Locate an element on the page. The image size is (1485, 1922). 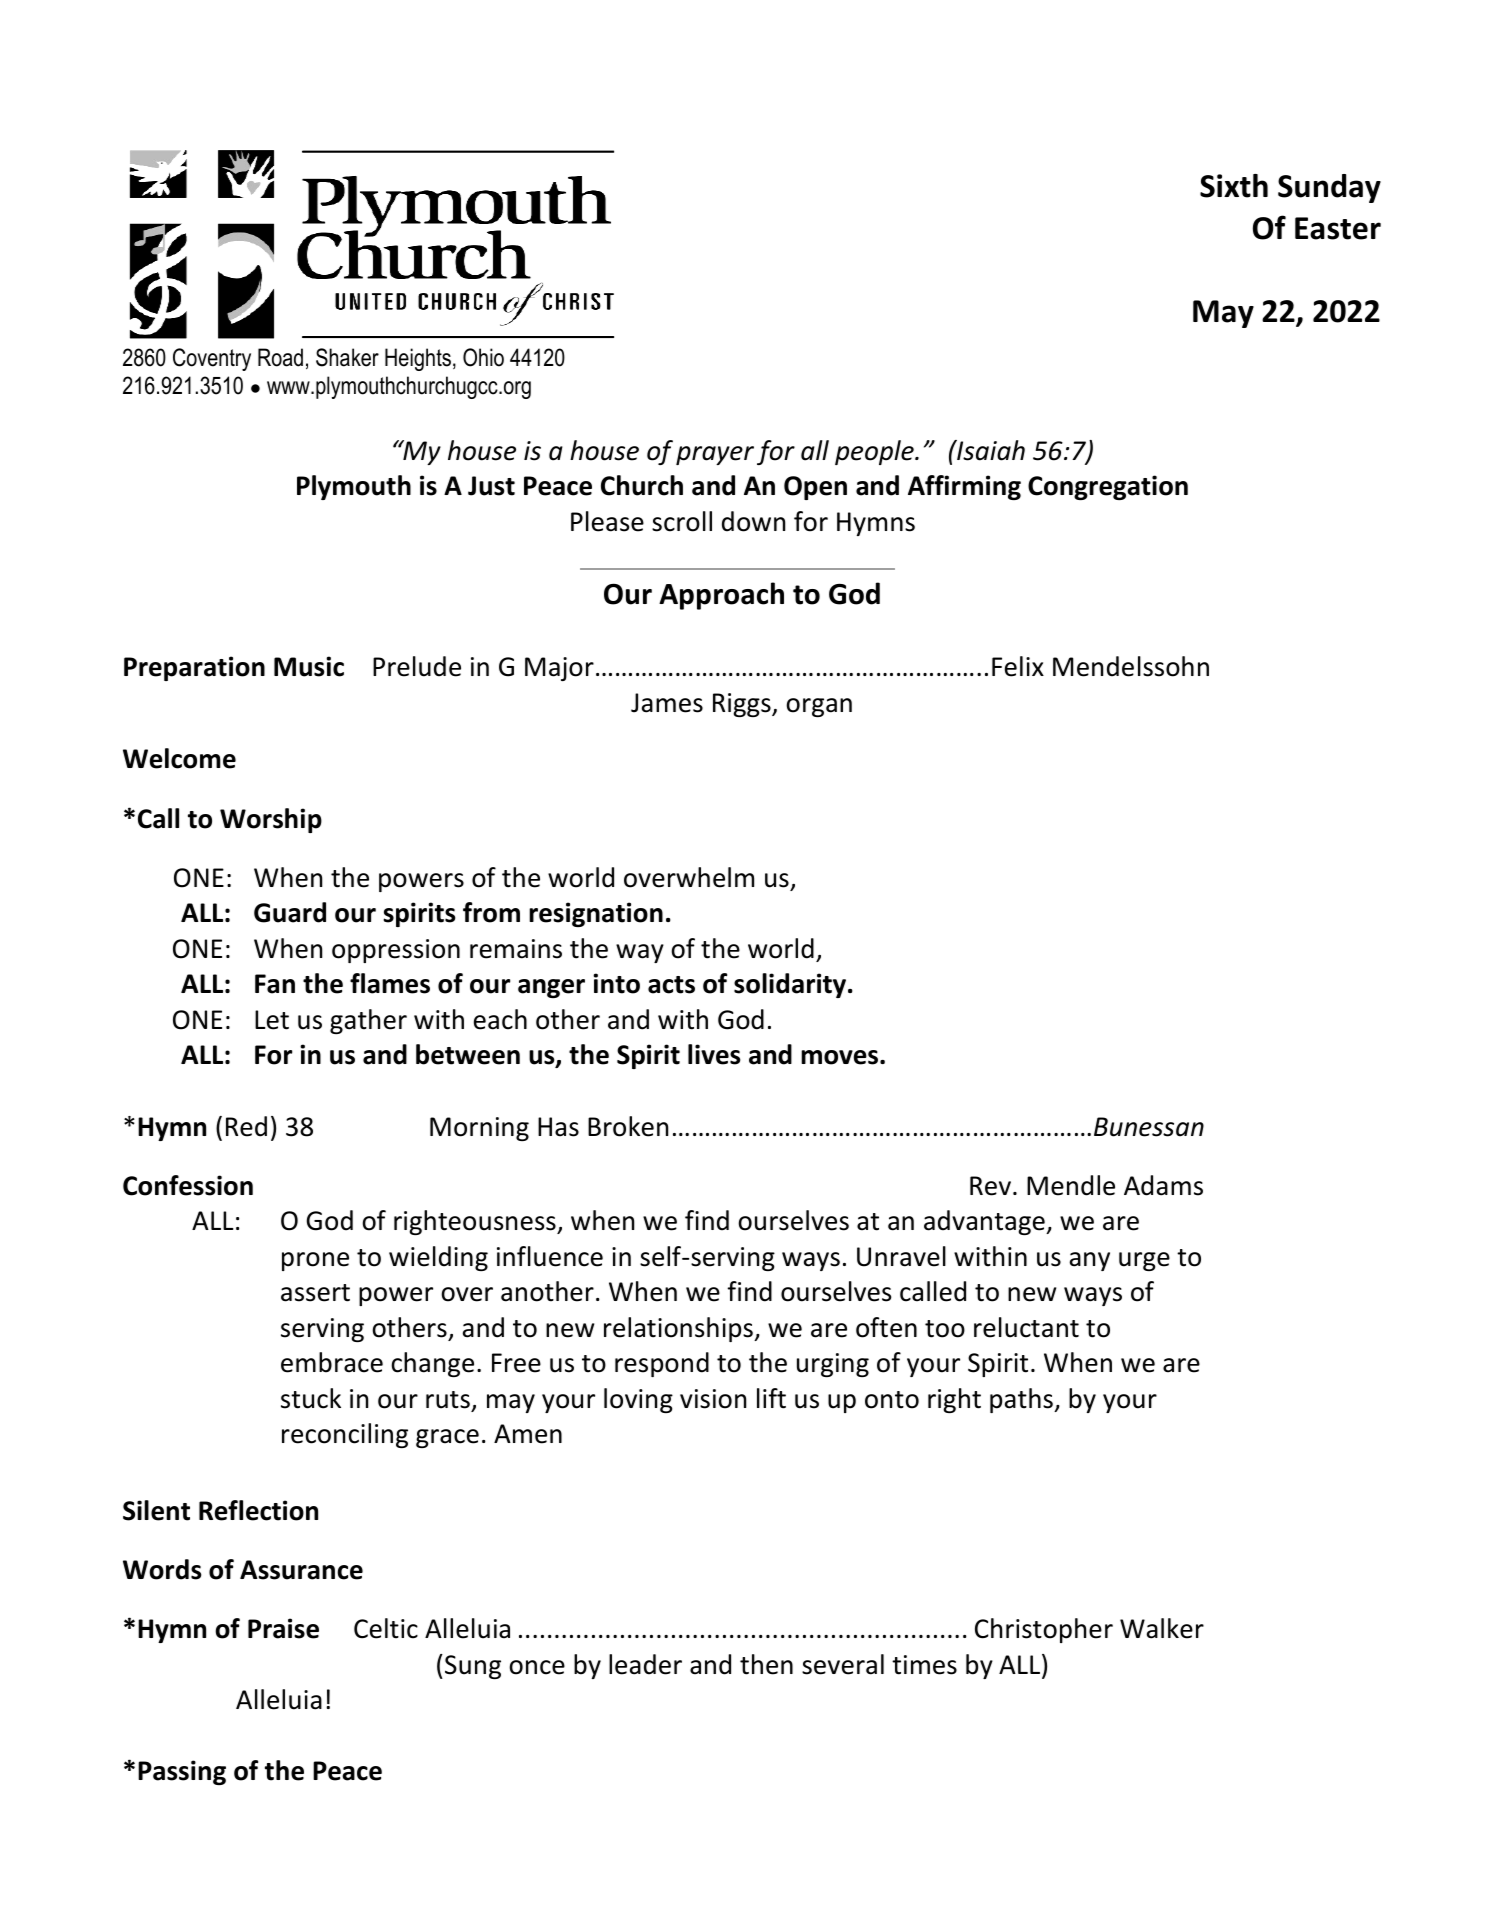
prone is located at coordinates (315, 1261).
